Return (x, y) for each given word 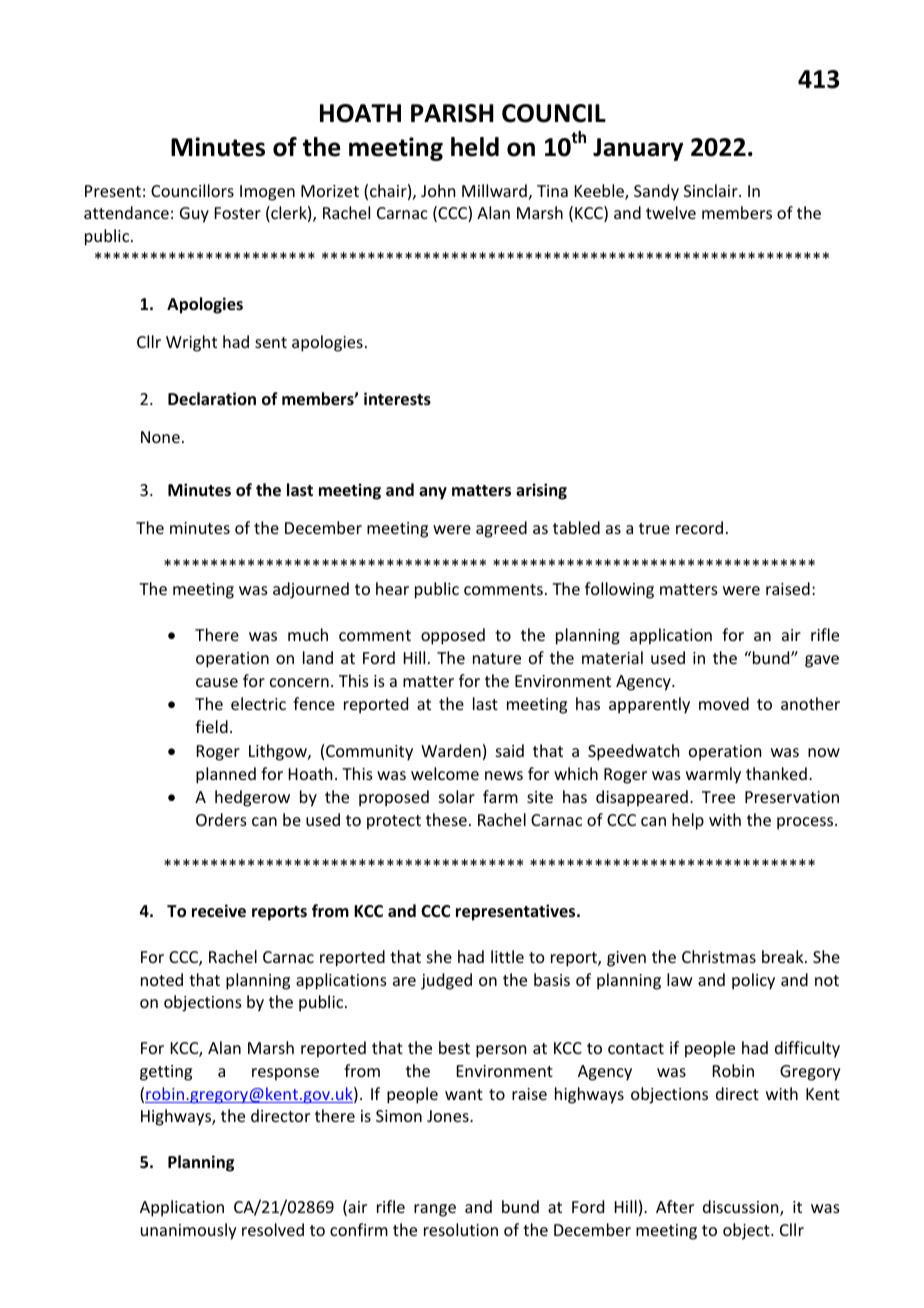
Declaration (212, 398)
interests (397, 399)
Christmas (719, 956)
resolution (461, 1229)
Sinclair (712, 190)
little (507, 956)
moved (724, 703)
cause (217, 682)
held (475, 147)
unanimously (189, 1231)
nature (497, 658)
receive (219, 911)
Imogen (267, 193)
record (699, 527)
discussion (742, 1208)
